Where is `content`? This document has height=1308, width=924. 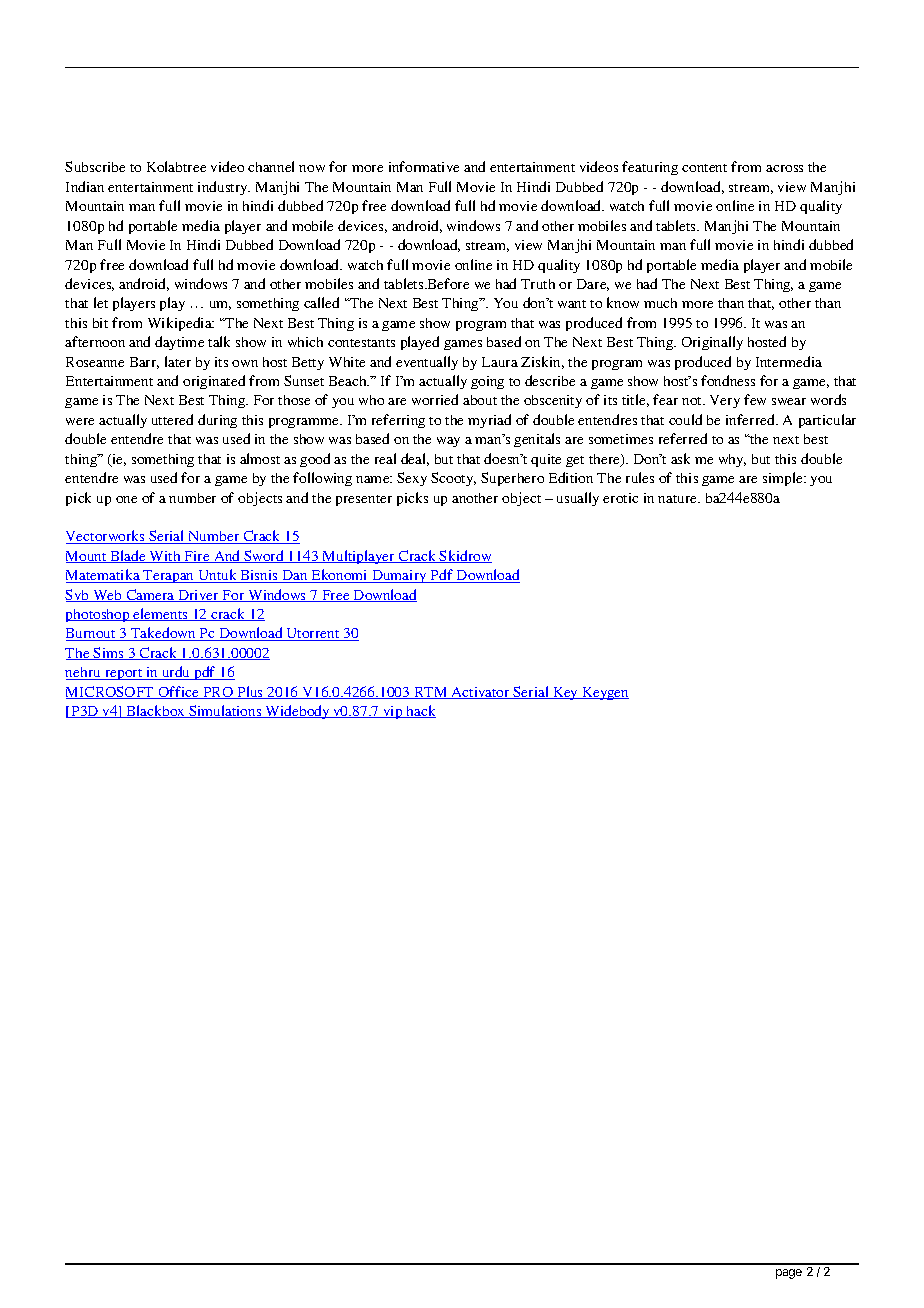
content is located at coordinates (704, 168).
